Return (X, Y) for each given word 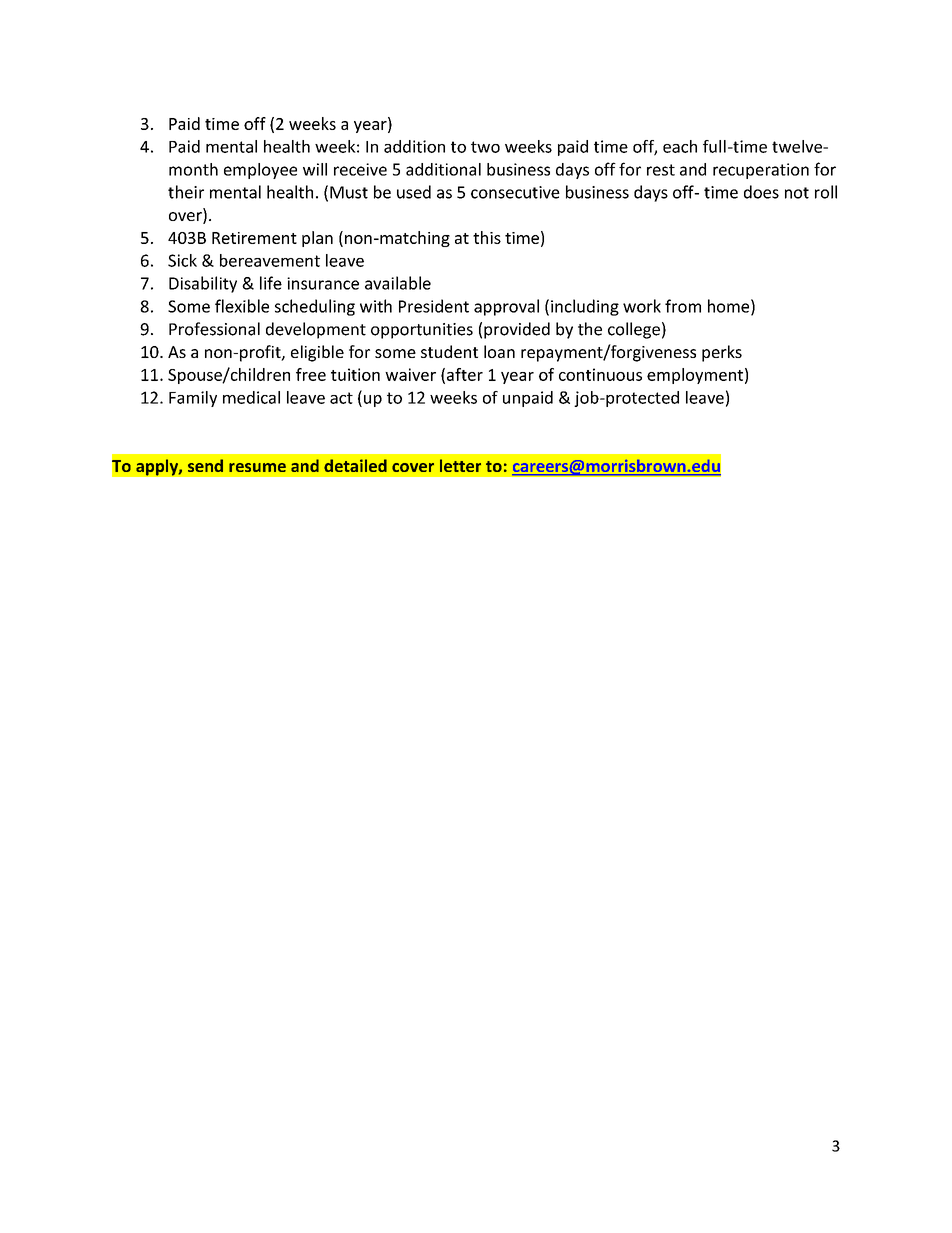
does (761, 192)
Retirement (254, 238)
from (683, 306)
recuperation (761, 171)
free (311, 374)
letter (460, 465)
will (315, 169)
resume (257, 467)
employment (695, 376)
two (485, 147)
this (487, 237)
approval (506, 307)
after (465, 374)
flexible (242, 306)
